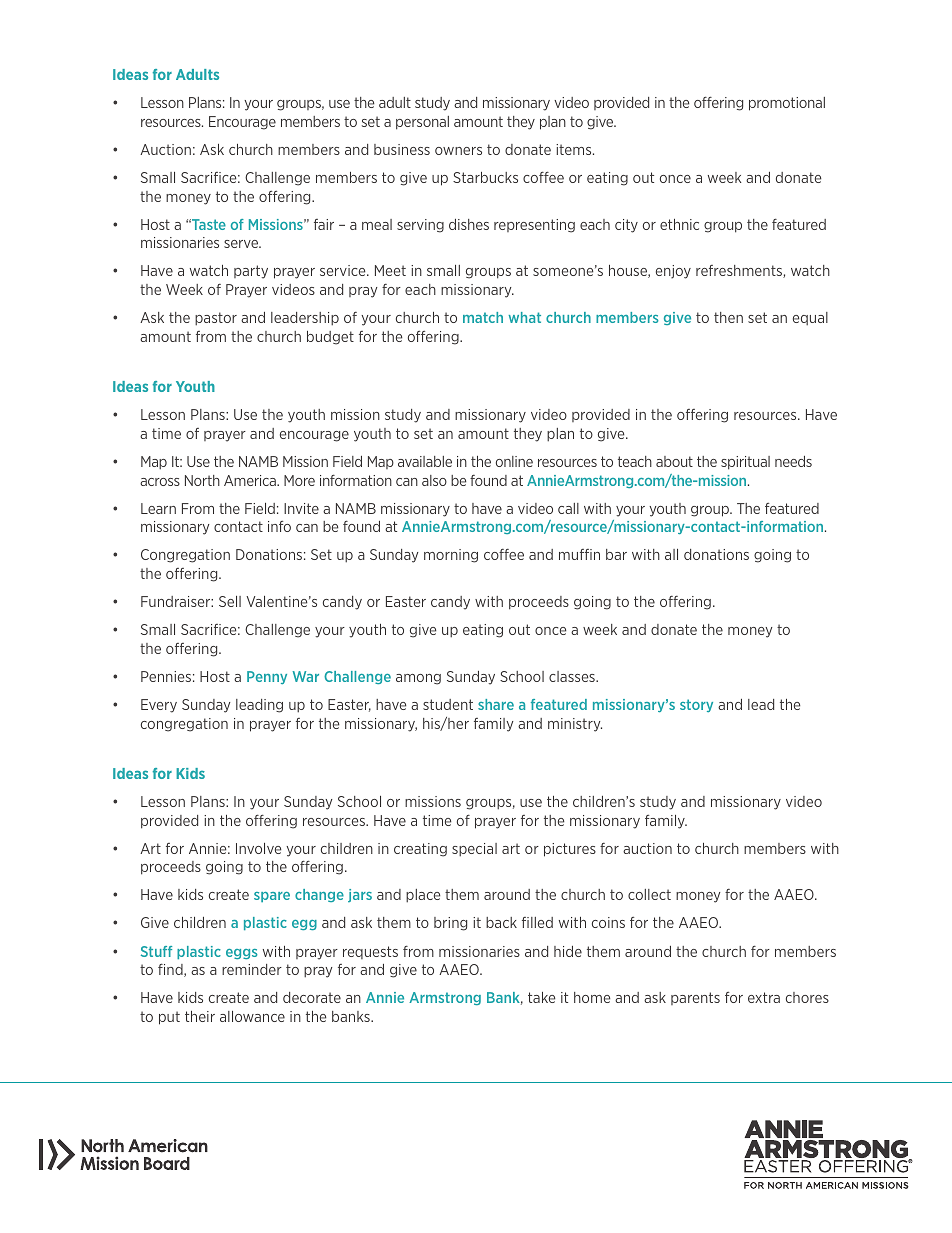  What do you see at coordinates (514, 461) in the page?
I see `online` at bounding box center [514, 461].
